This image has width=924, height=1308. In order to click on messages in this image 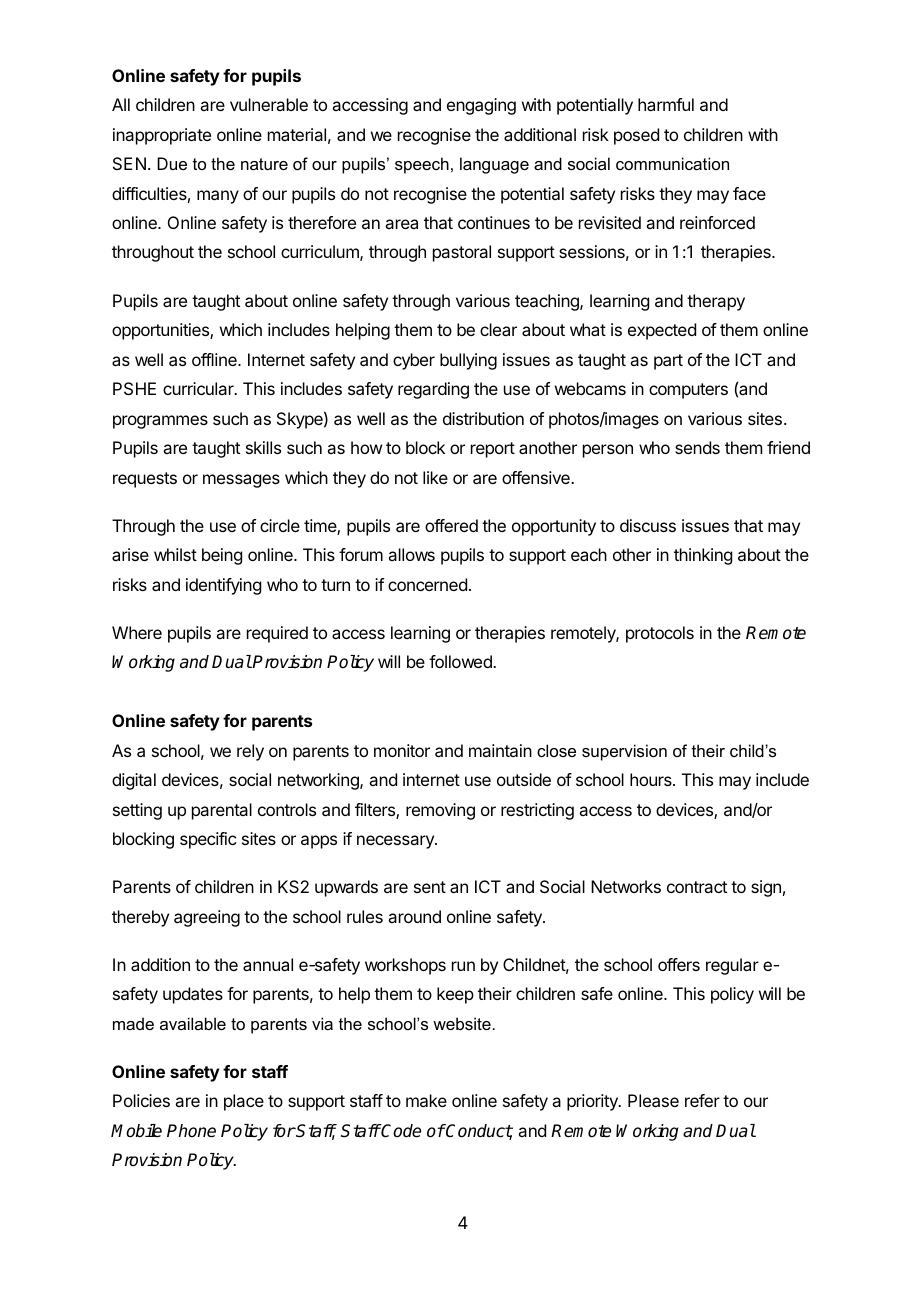, I will do `click(241, 481)`.
